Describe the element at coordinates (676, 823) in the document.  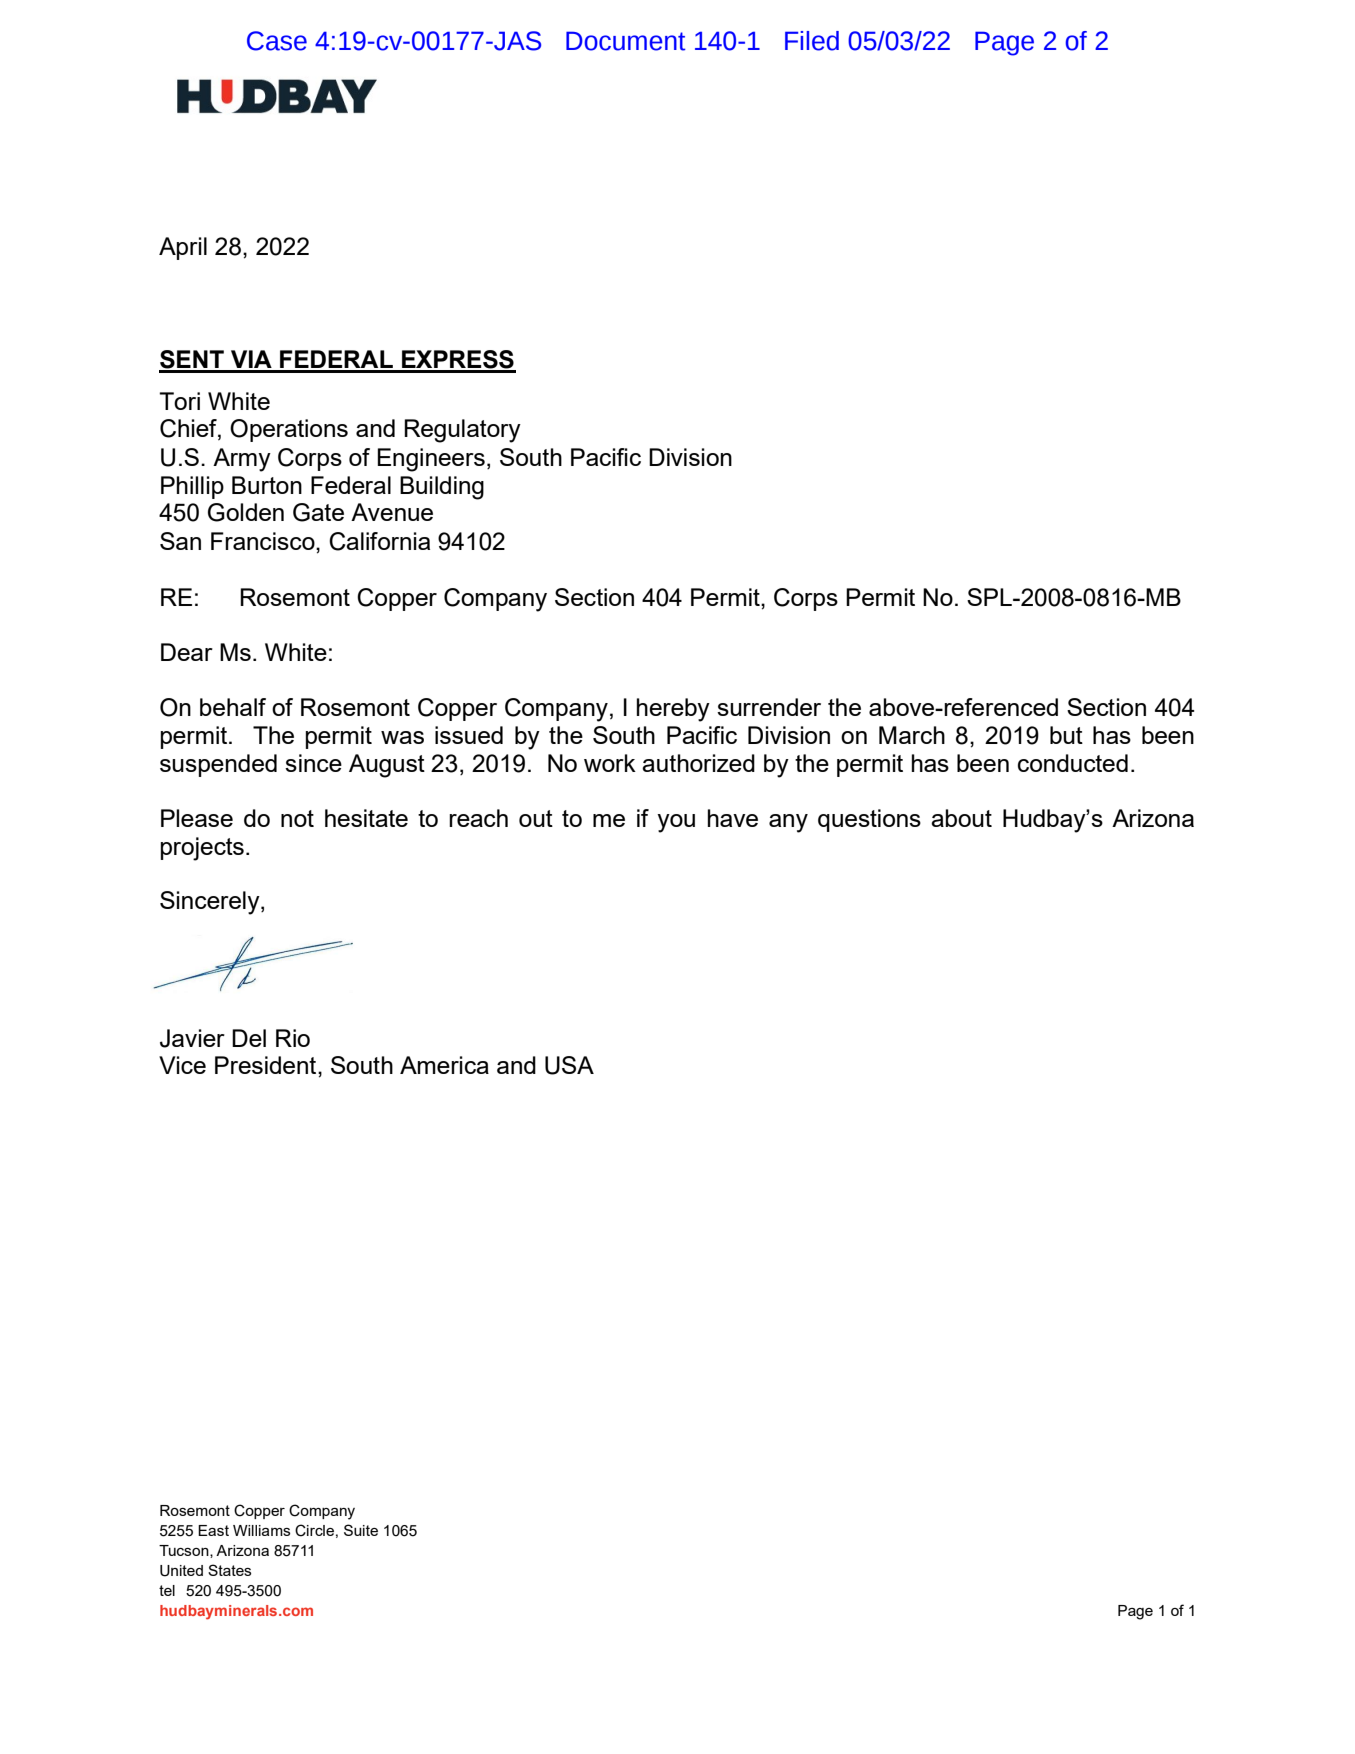
I see `you` at that location.
